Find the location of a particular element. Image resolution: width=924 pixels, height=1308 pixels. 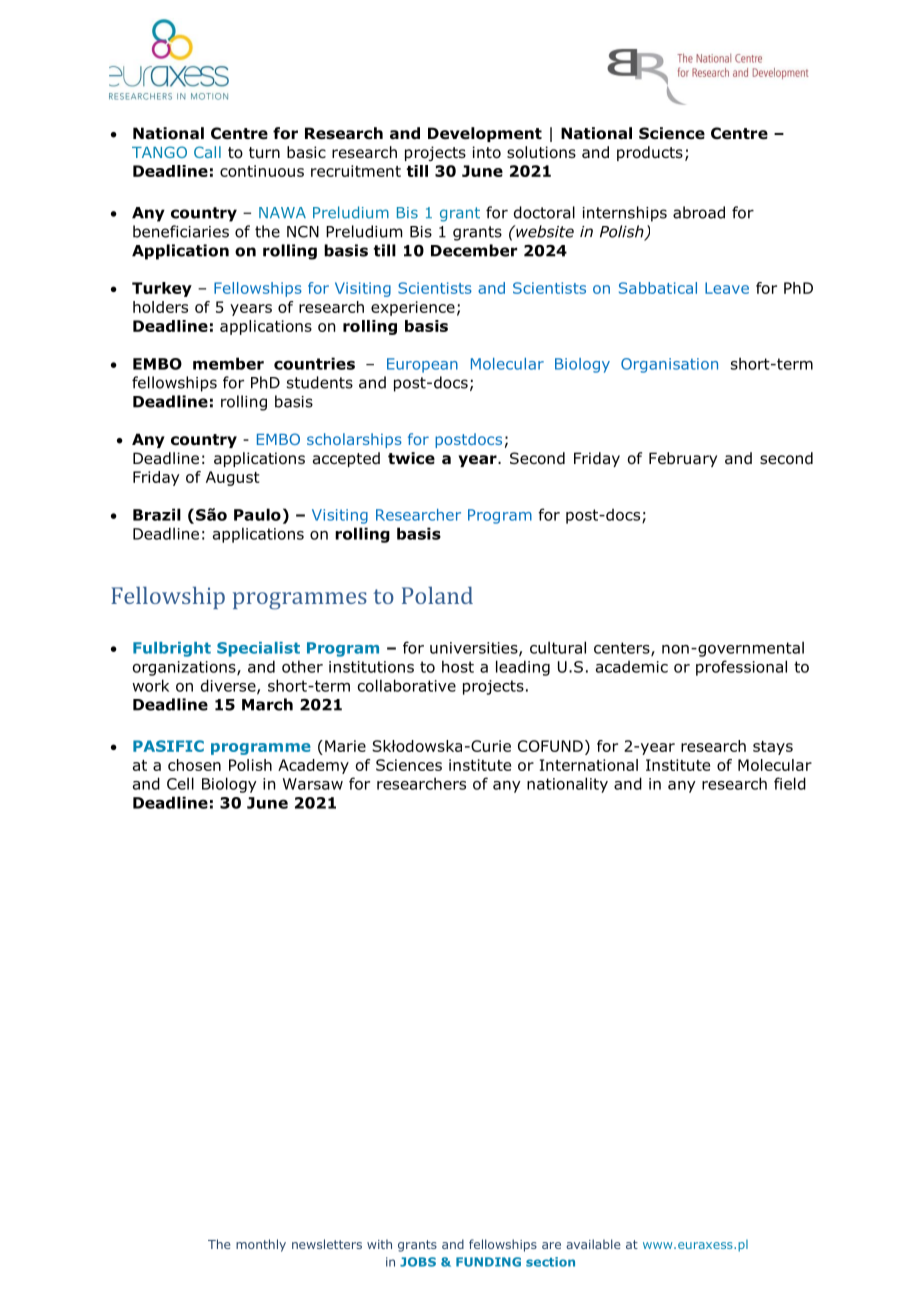

monthly is located at coordinates (261, 1245).
